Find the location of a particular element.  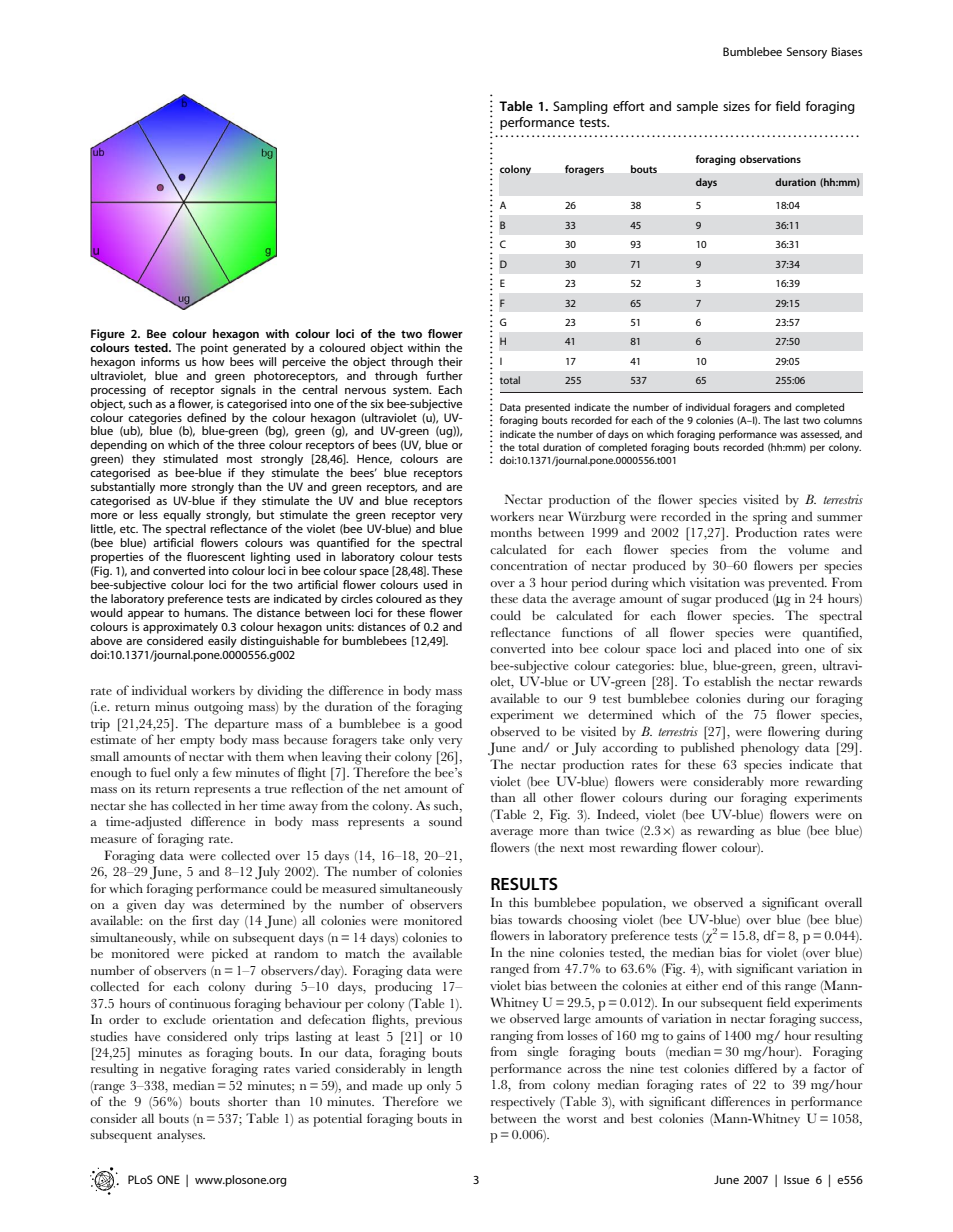

Sampling is located at coordinates (580, 107).
